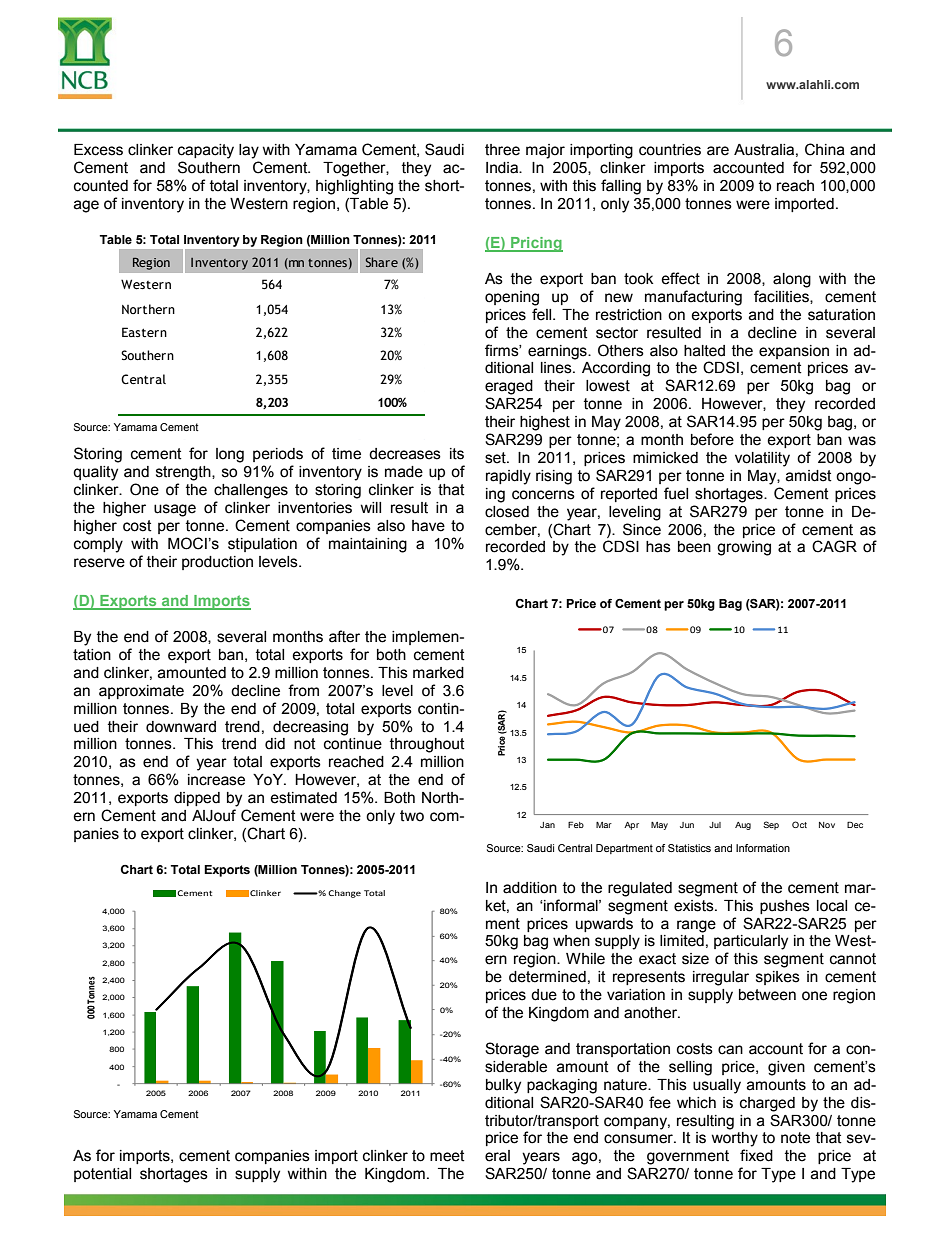 Image resolution: width=952 pixels, height=1233 pixels. I want to click on amidst, so click(809, 476).
